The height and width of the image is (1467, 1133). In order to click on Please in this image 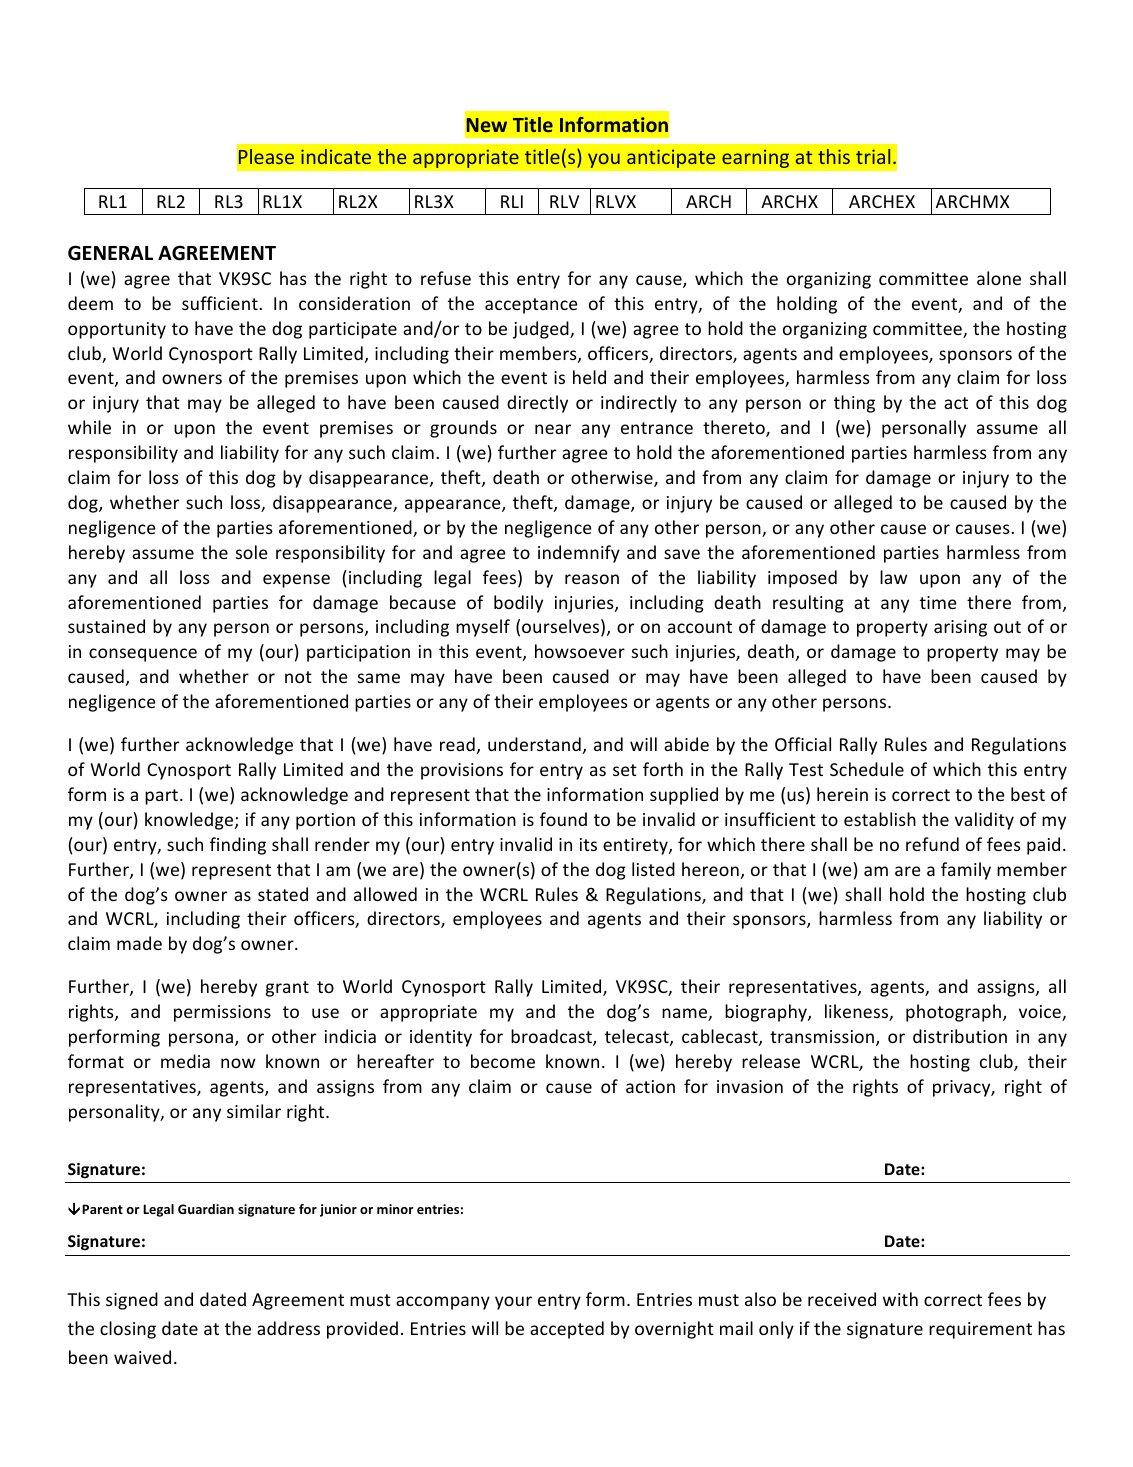, I will do `click(266, 156)`.
